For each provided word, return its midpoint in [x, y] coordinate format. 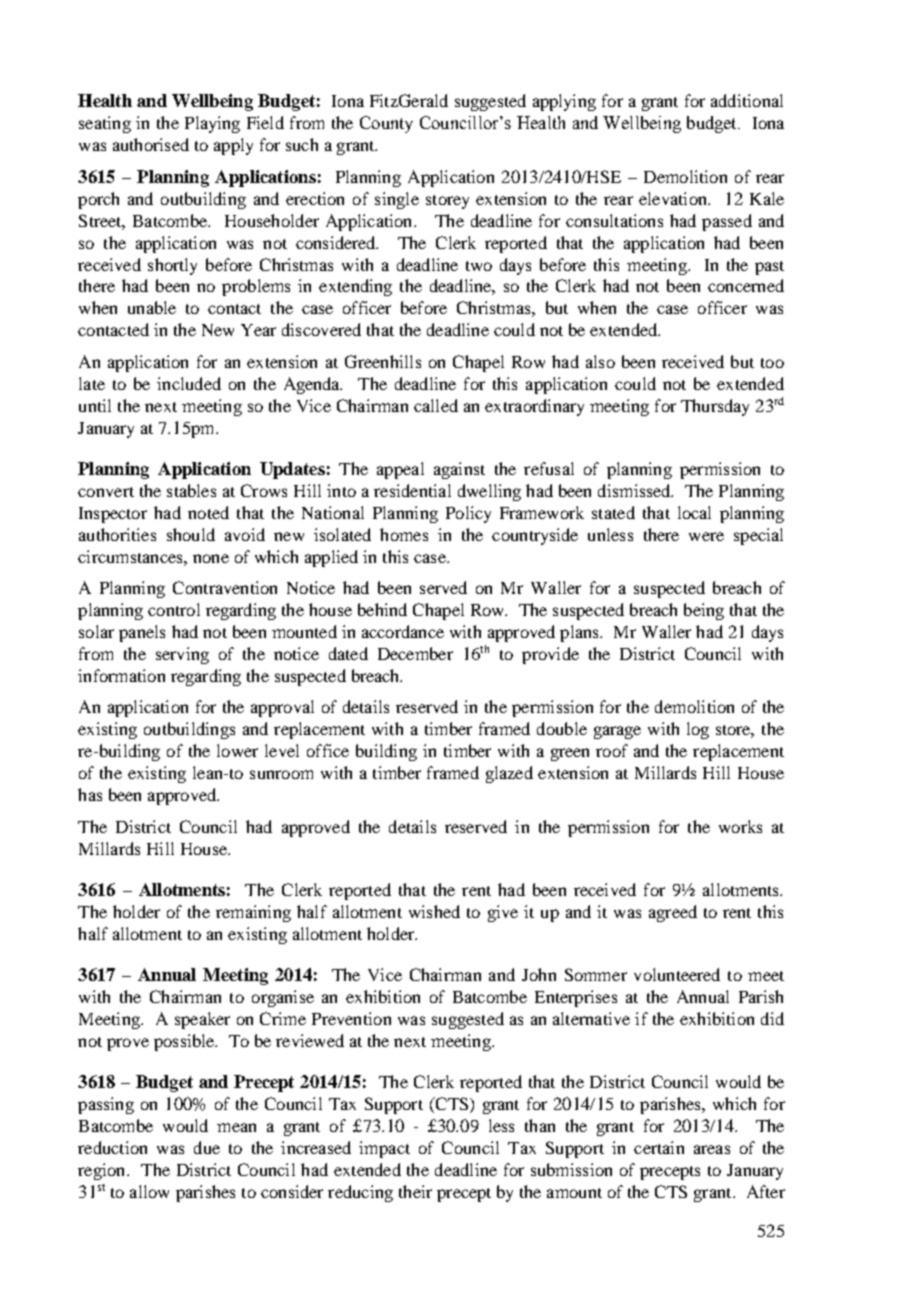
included [189, 383]
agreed [673, 913]
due [207, 1147]
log [698, 730]
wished [434, 911]
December [415, 653]
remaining [253, 913]
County [386, 124]
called [436, 405]
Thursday [715, 407]
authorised [151, 144]
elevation [674, 198]
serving [182, 655]
